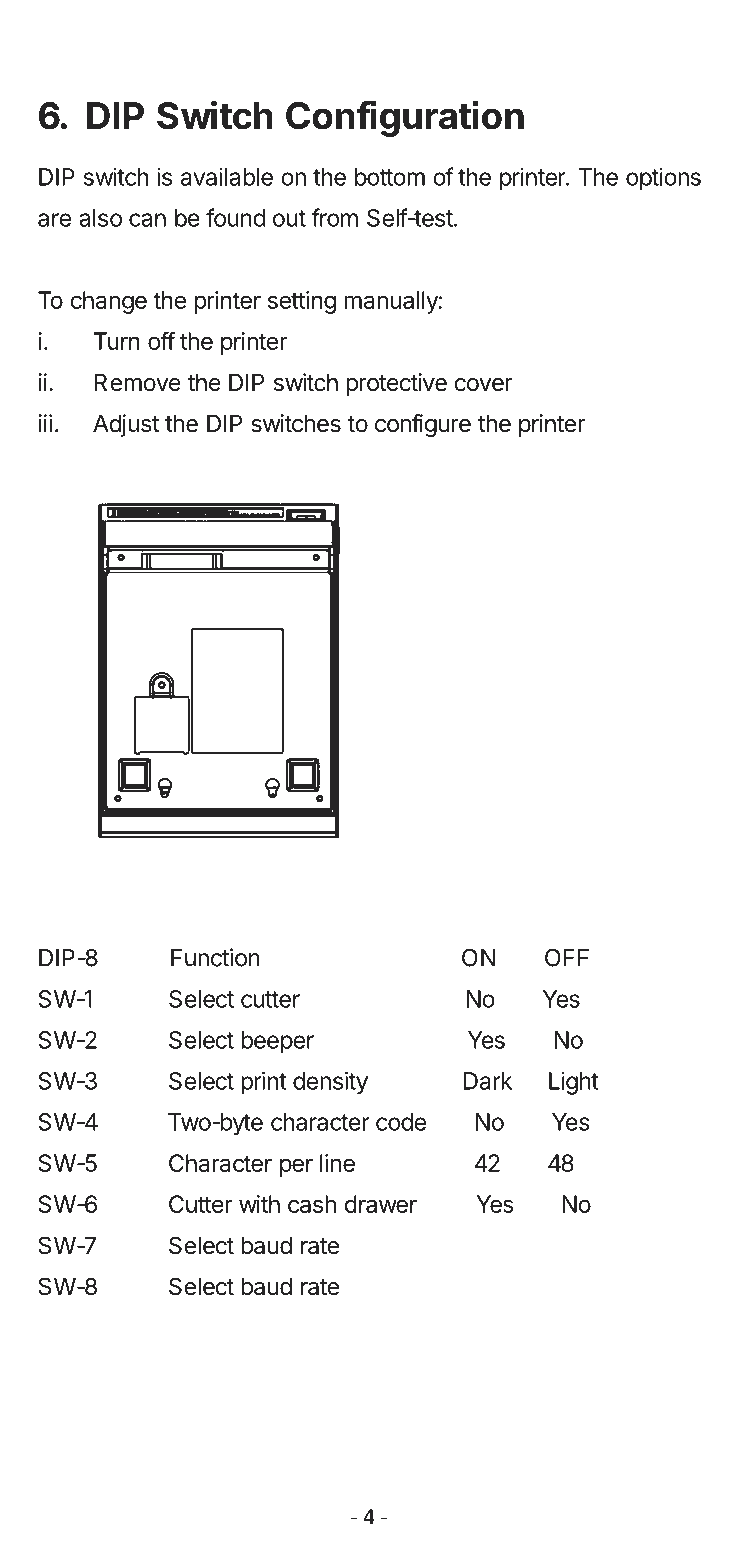  I want to click on options, so click(663, 179).
